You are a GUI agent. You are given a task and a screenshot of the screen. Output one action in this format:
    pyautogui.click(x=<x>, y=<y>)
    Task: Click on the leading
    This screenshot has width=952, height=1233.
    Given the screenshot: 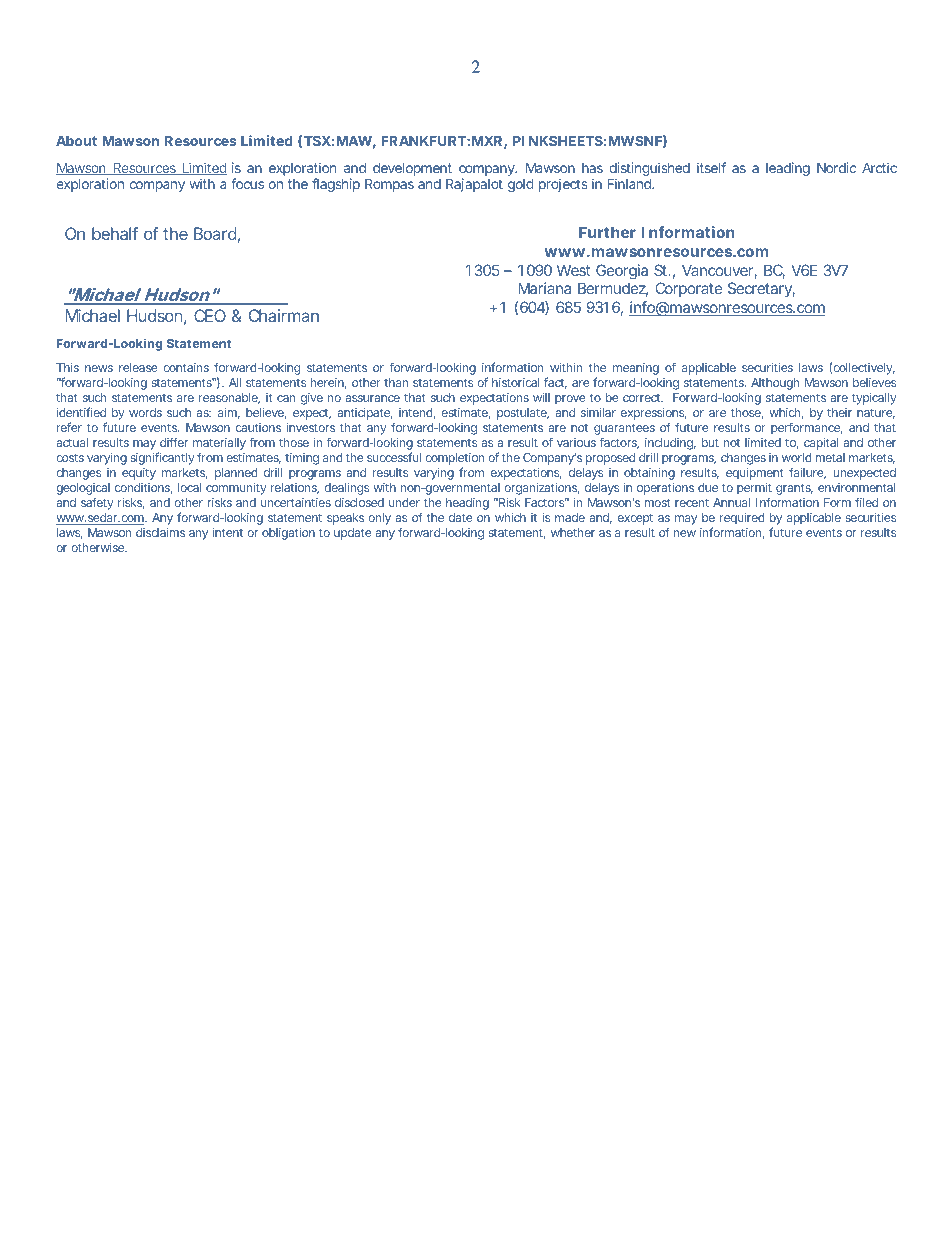 What is the action you would take?
    pyautogui.click(x=788, y=169)
